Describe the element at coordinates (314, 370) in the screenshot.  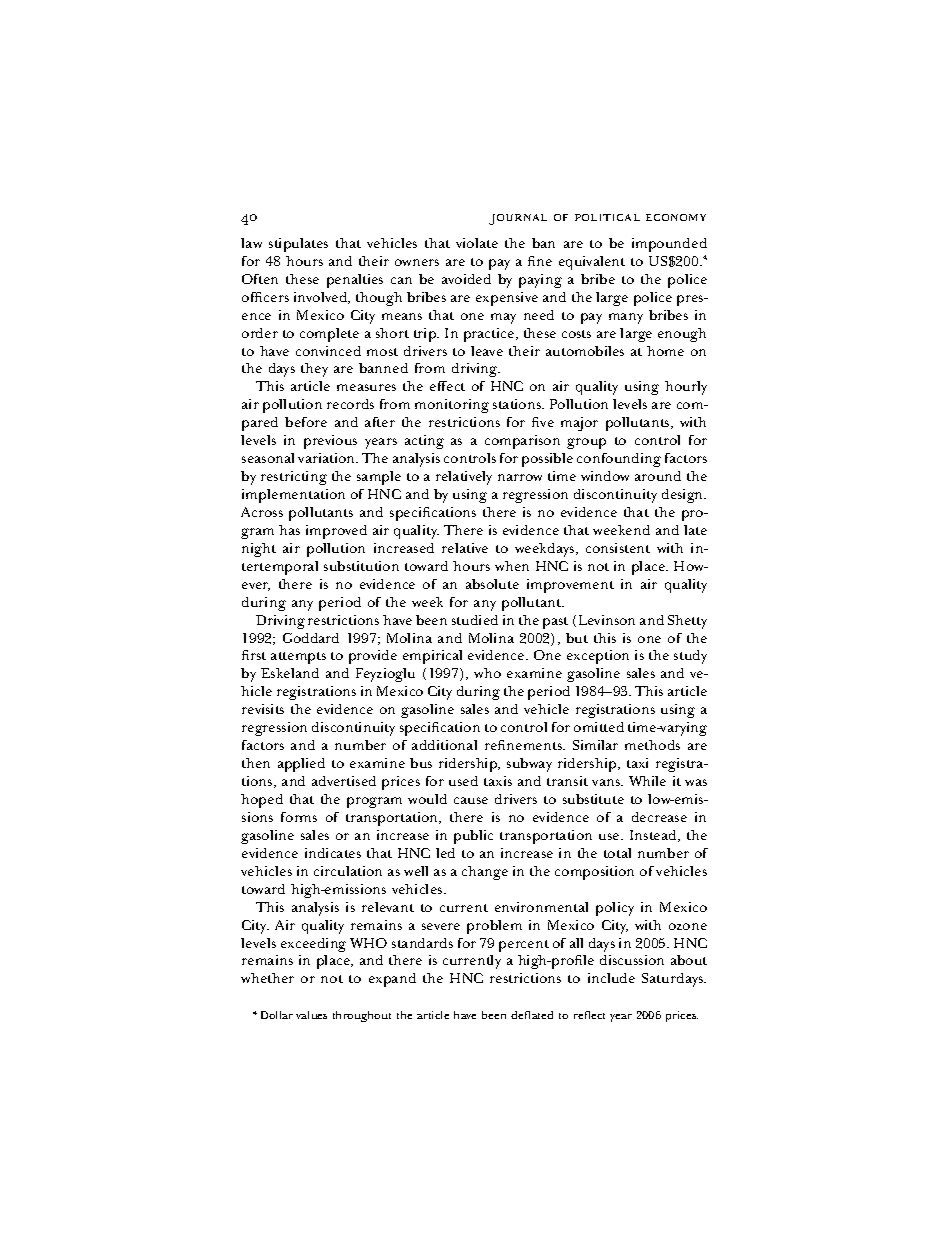
I see `they` at that location.
